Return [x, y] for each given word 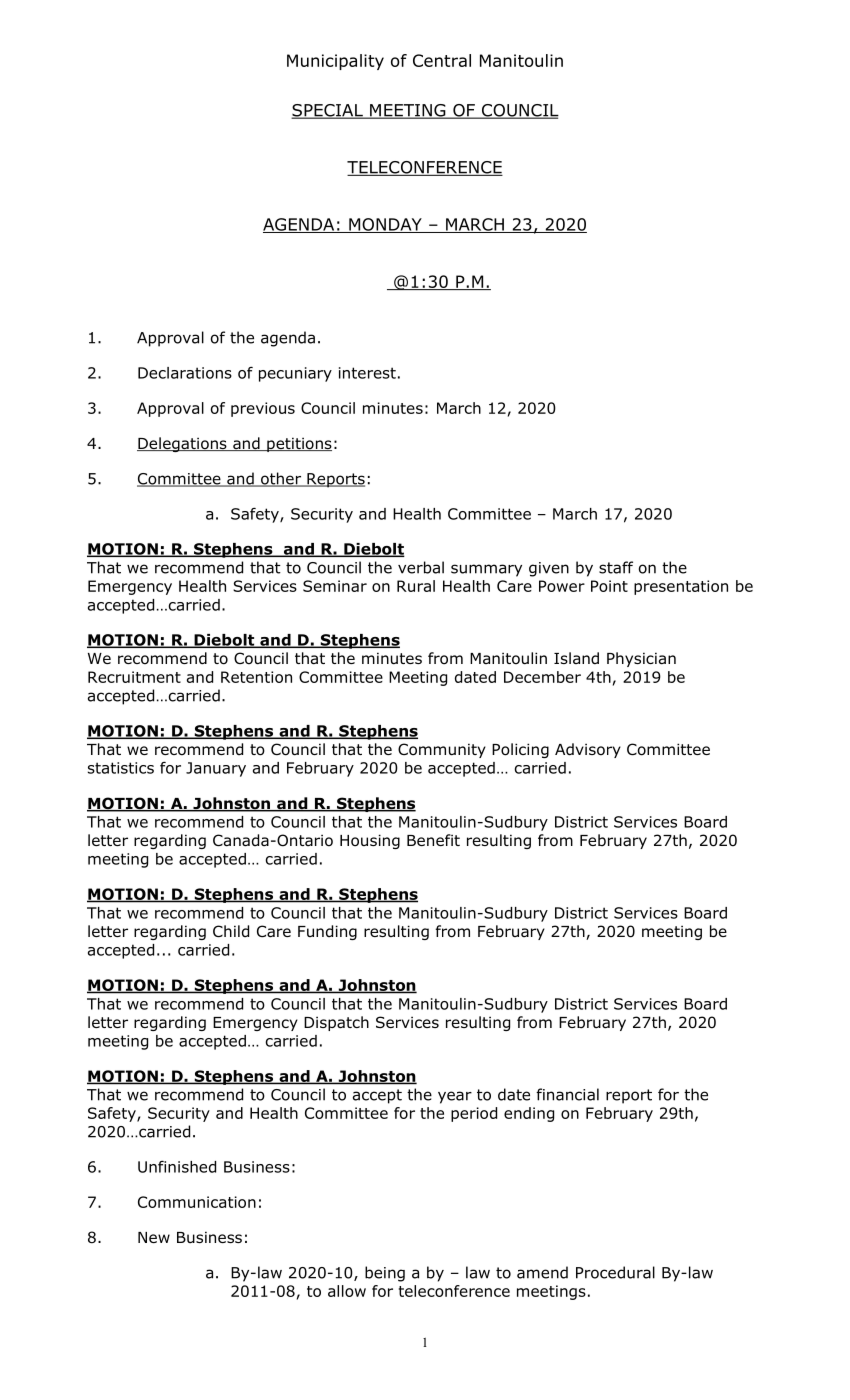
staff [616, 567]
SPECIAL [328, 111]
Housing [370, 841]
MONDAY [385, 225]
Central [442, 60]
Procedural [615, 1272]
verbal [421, 567]
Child [231, 931]
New [154, 1237]
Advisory [588, 750]
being [385, 1274]
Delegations [183, 444]
